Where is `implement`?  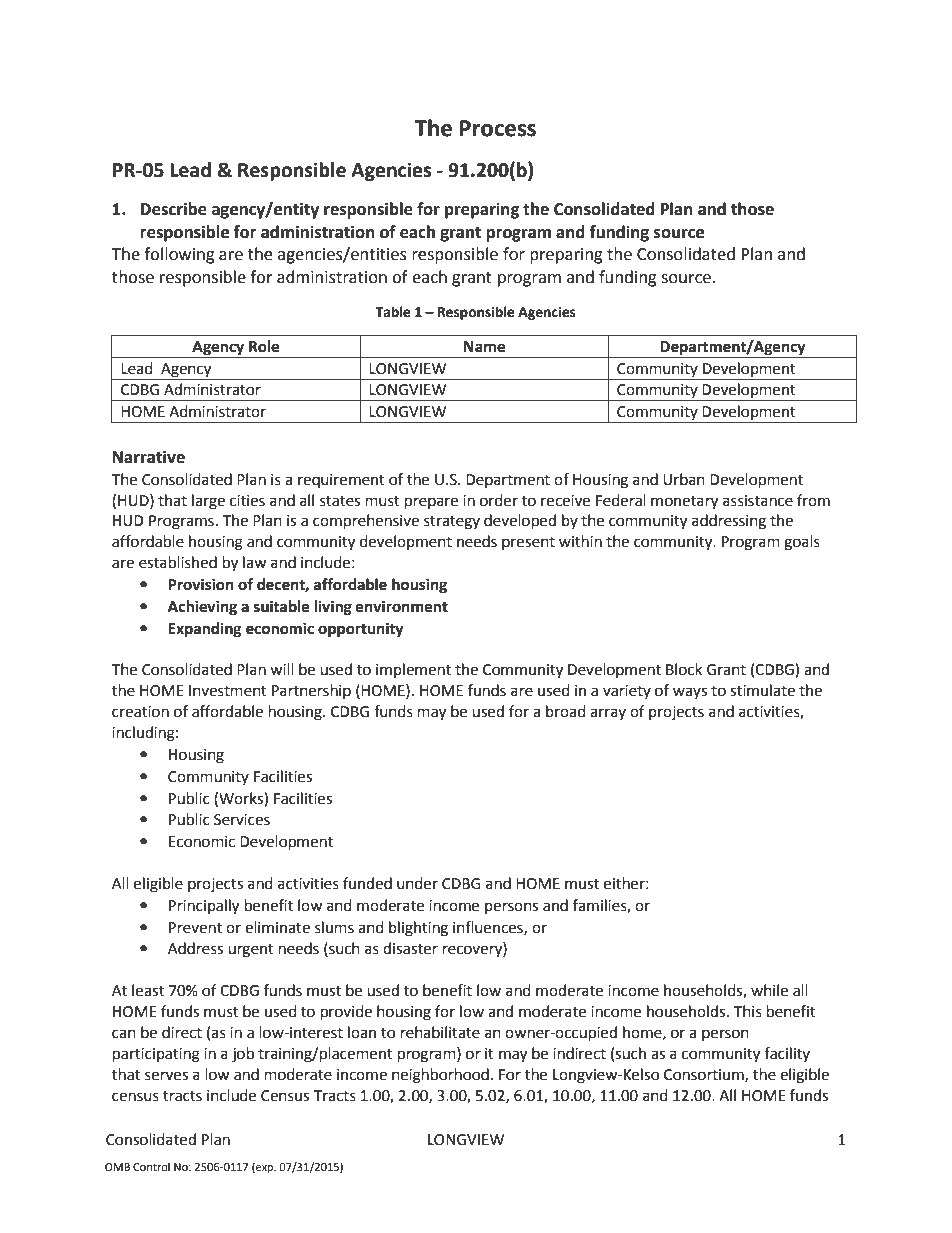 implement is located at coordinates (413, 670).
